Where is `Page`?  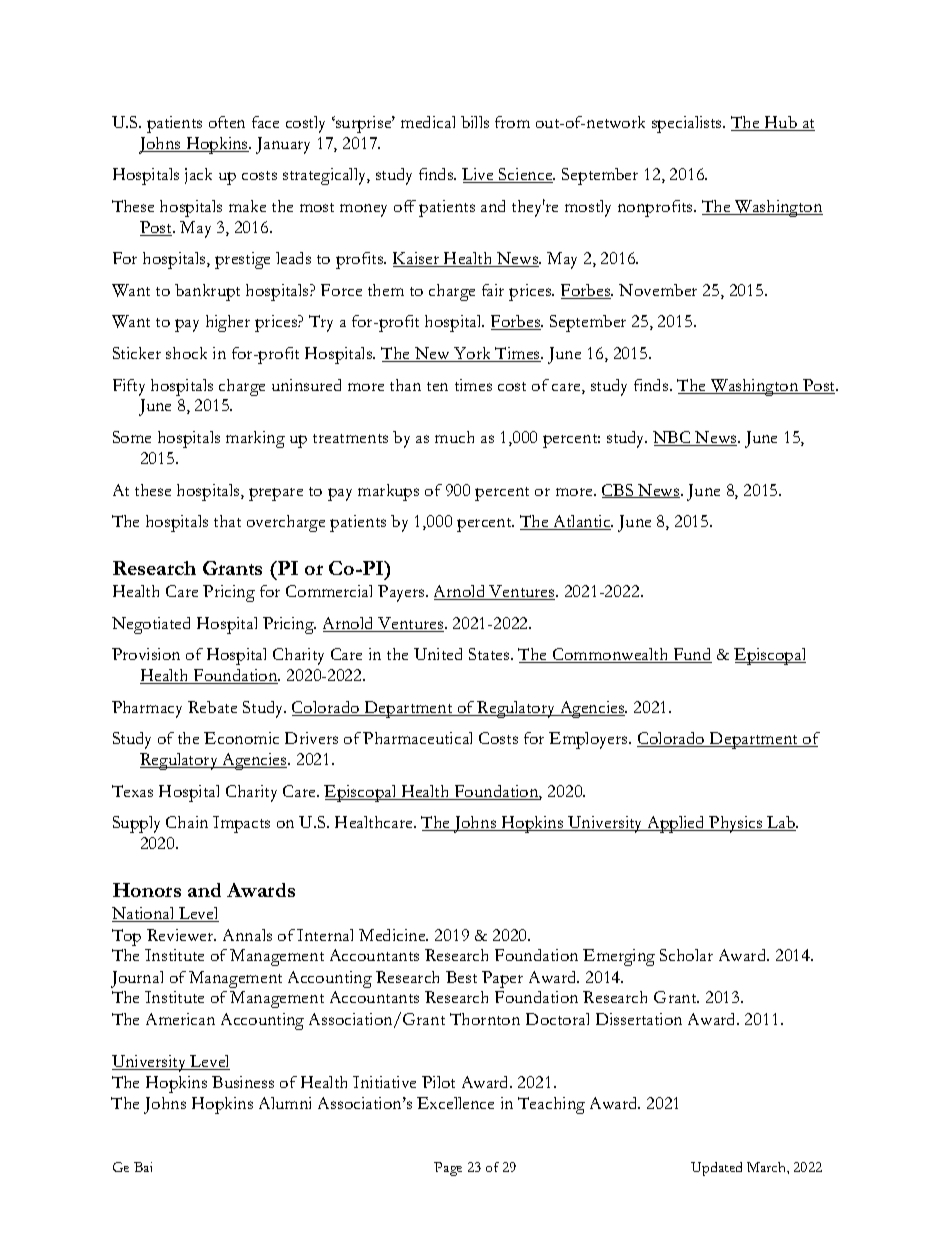
Page is located at coordinates (448, 1169).
